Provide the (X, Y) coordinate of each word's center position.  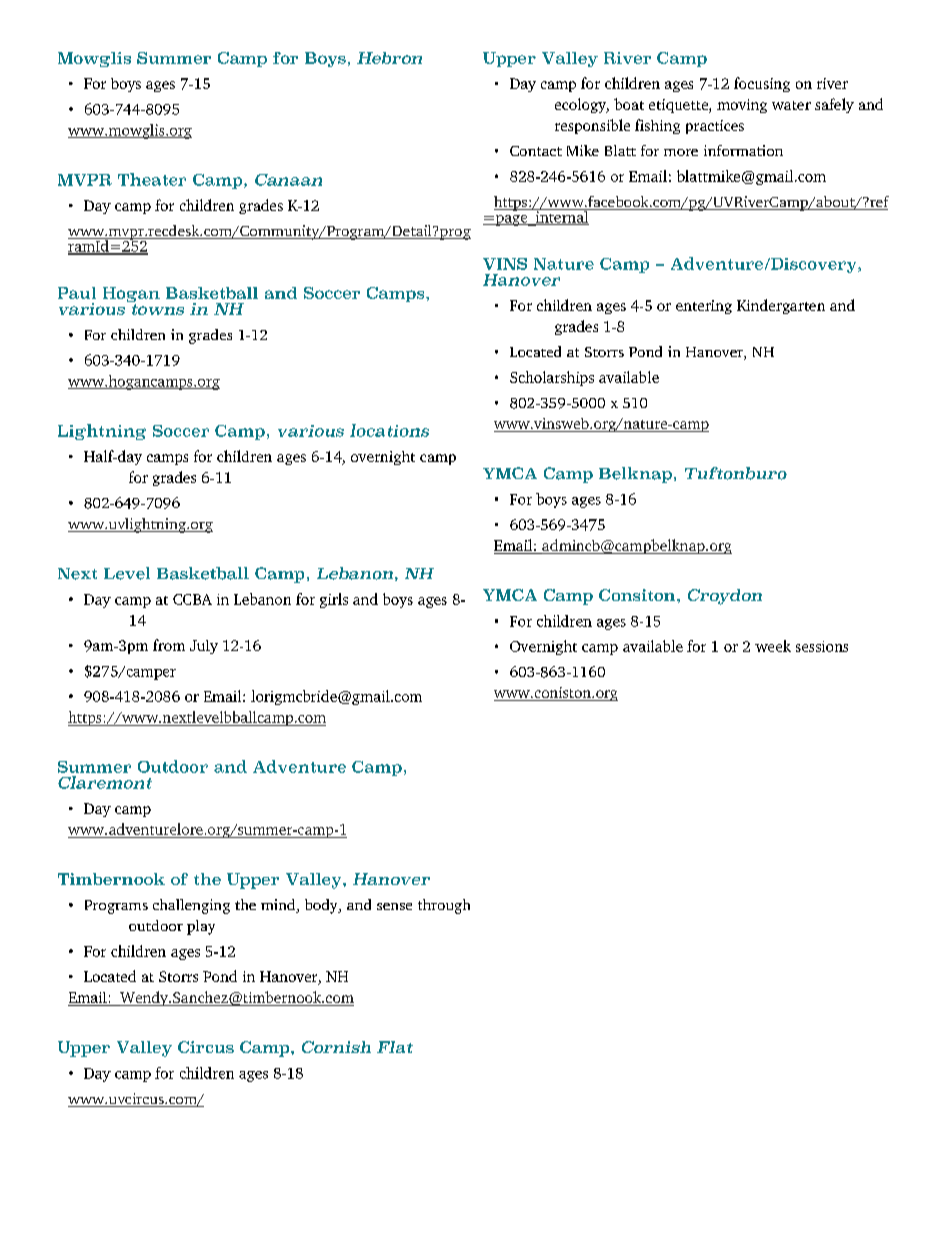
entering (704, 307)
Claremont (105, 782)
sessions (822, 646)
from (169, 645)
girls (334, 600)
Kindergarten (781, 306)
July (204, 647)
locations (389, 430)
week (773, 646)
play (201, 927)
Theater (152, 179)
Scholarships (552, 378)
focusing (762, 84)
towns (158, 309)
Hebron (389, 58)
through (444, 906)
